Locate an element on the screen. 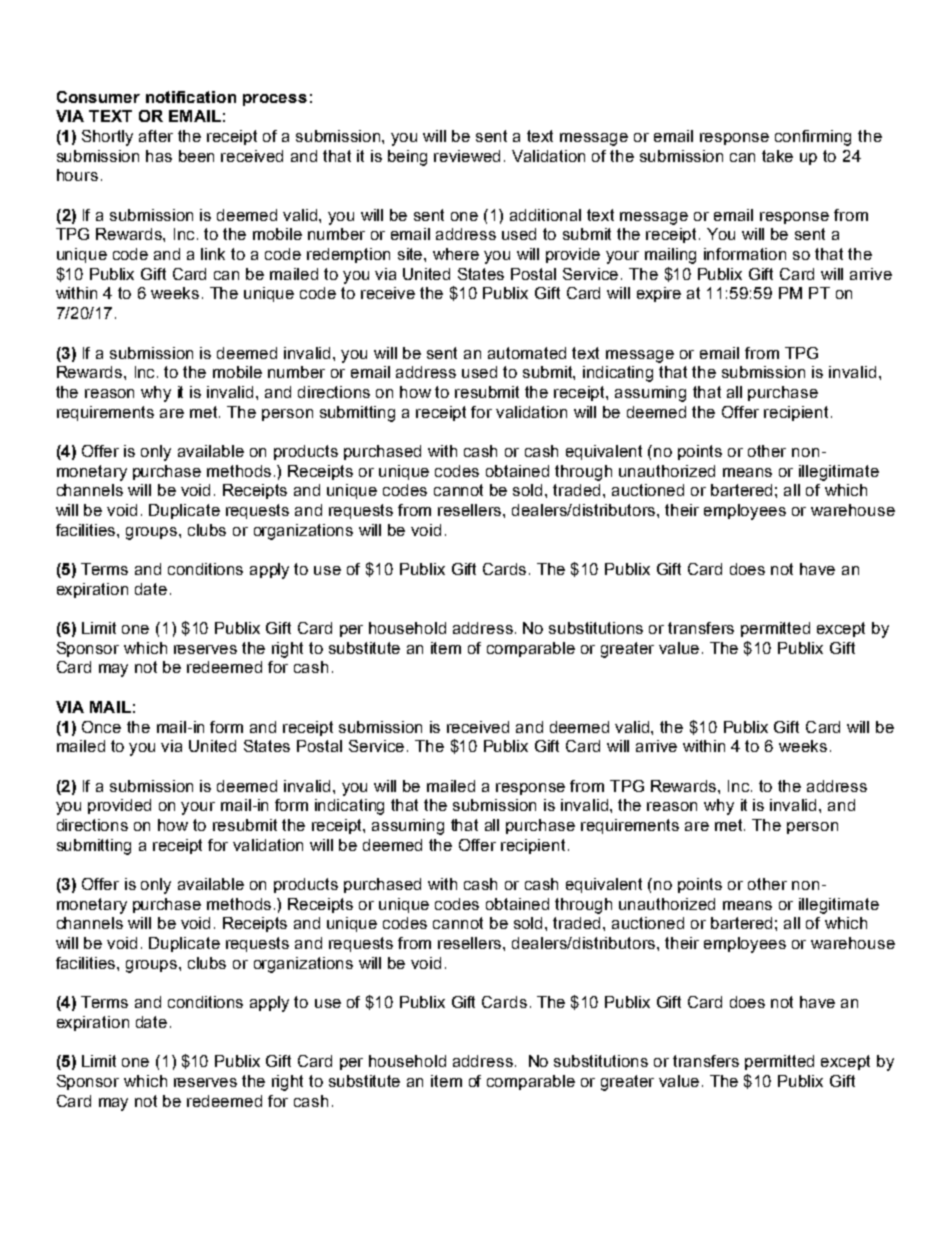  been is located at coordinates (196, 156).
